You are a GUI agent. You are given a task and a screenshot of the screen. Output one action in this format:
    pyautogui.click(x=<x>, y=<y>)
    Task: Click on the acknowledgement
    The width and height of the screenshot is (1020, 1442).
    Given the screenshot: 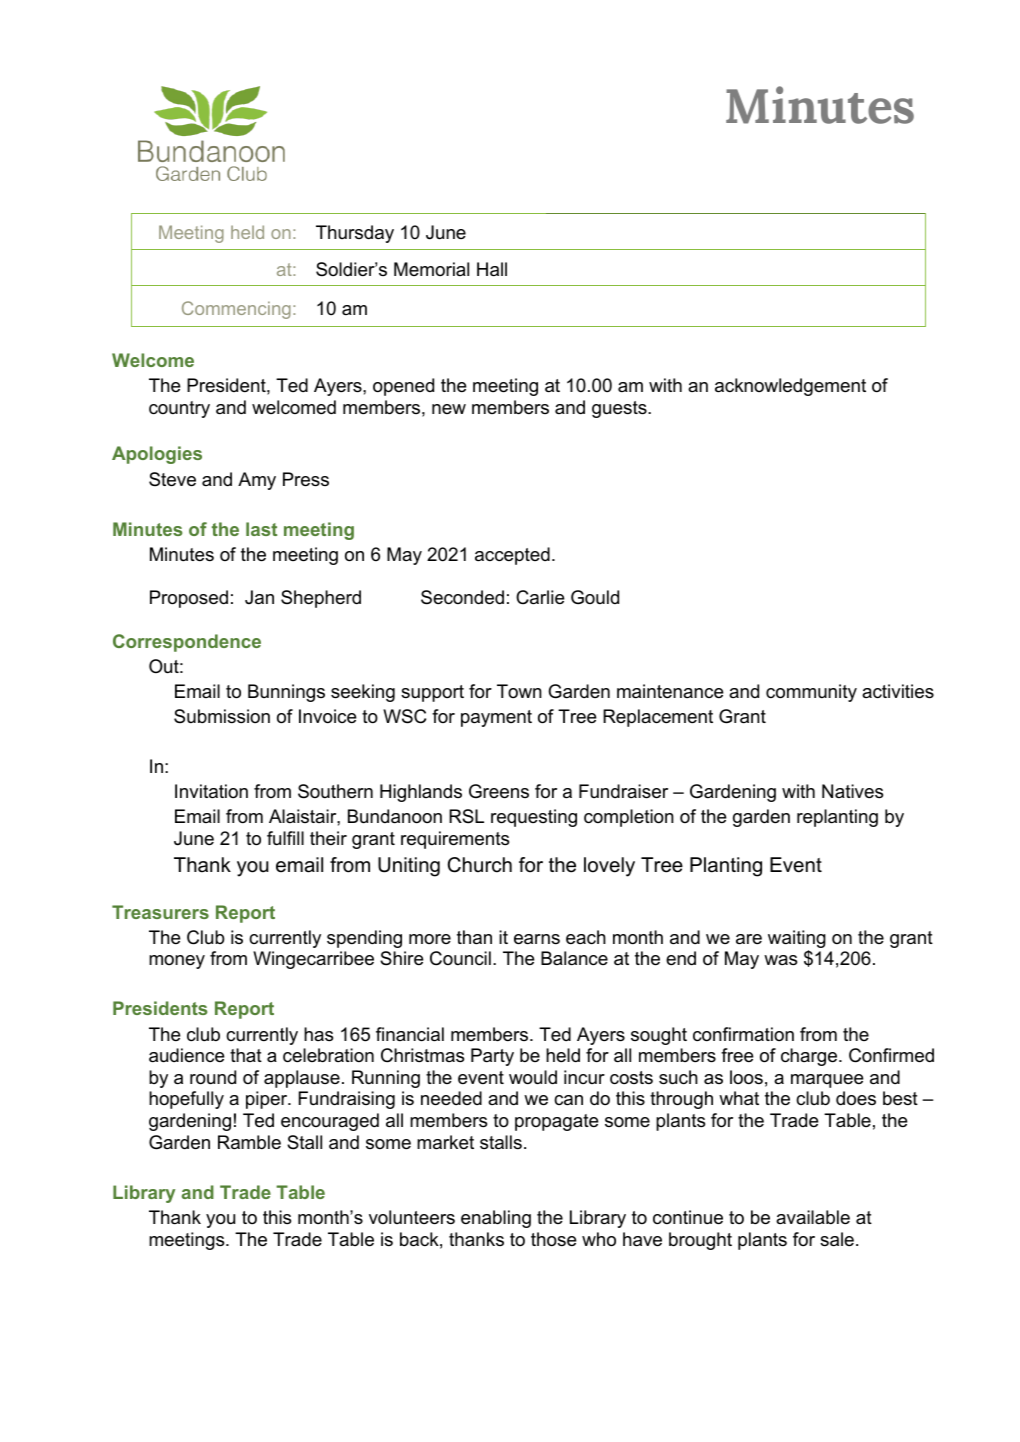 What is the action you would take?
    pyautogui.click(x=790, y=387)
